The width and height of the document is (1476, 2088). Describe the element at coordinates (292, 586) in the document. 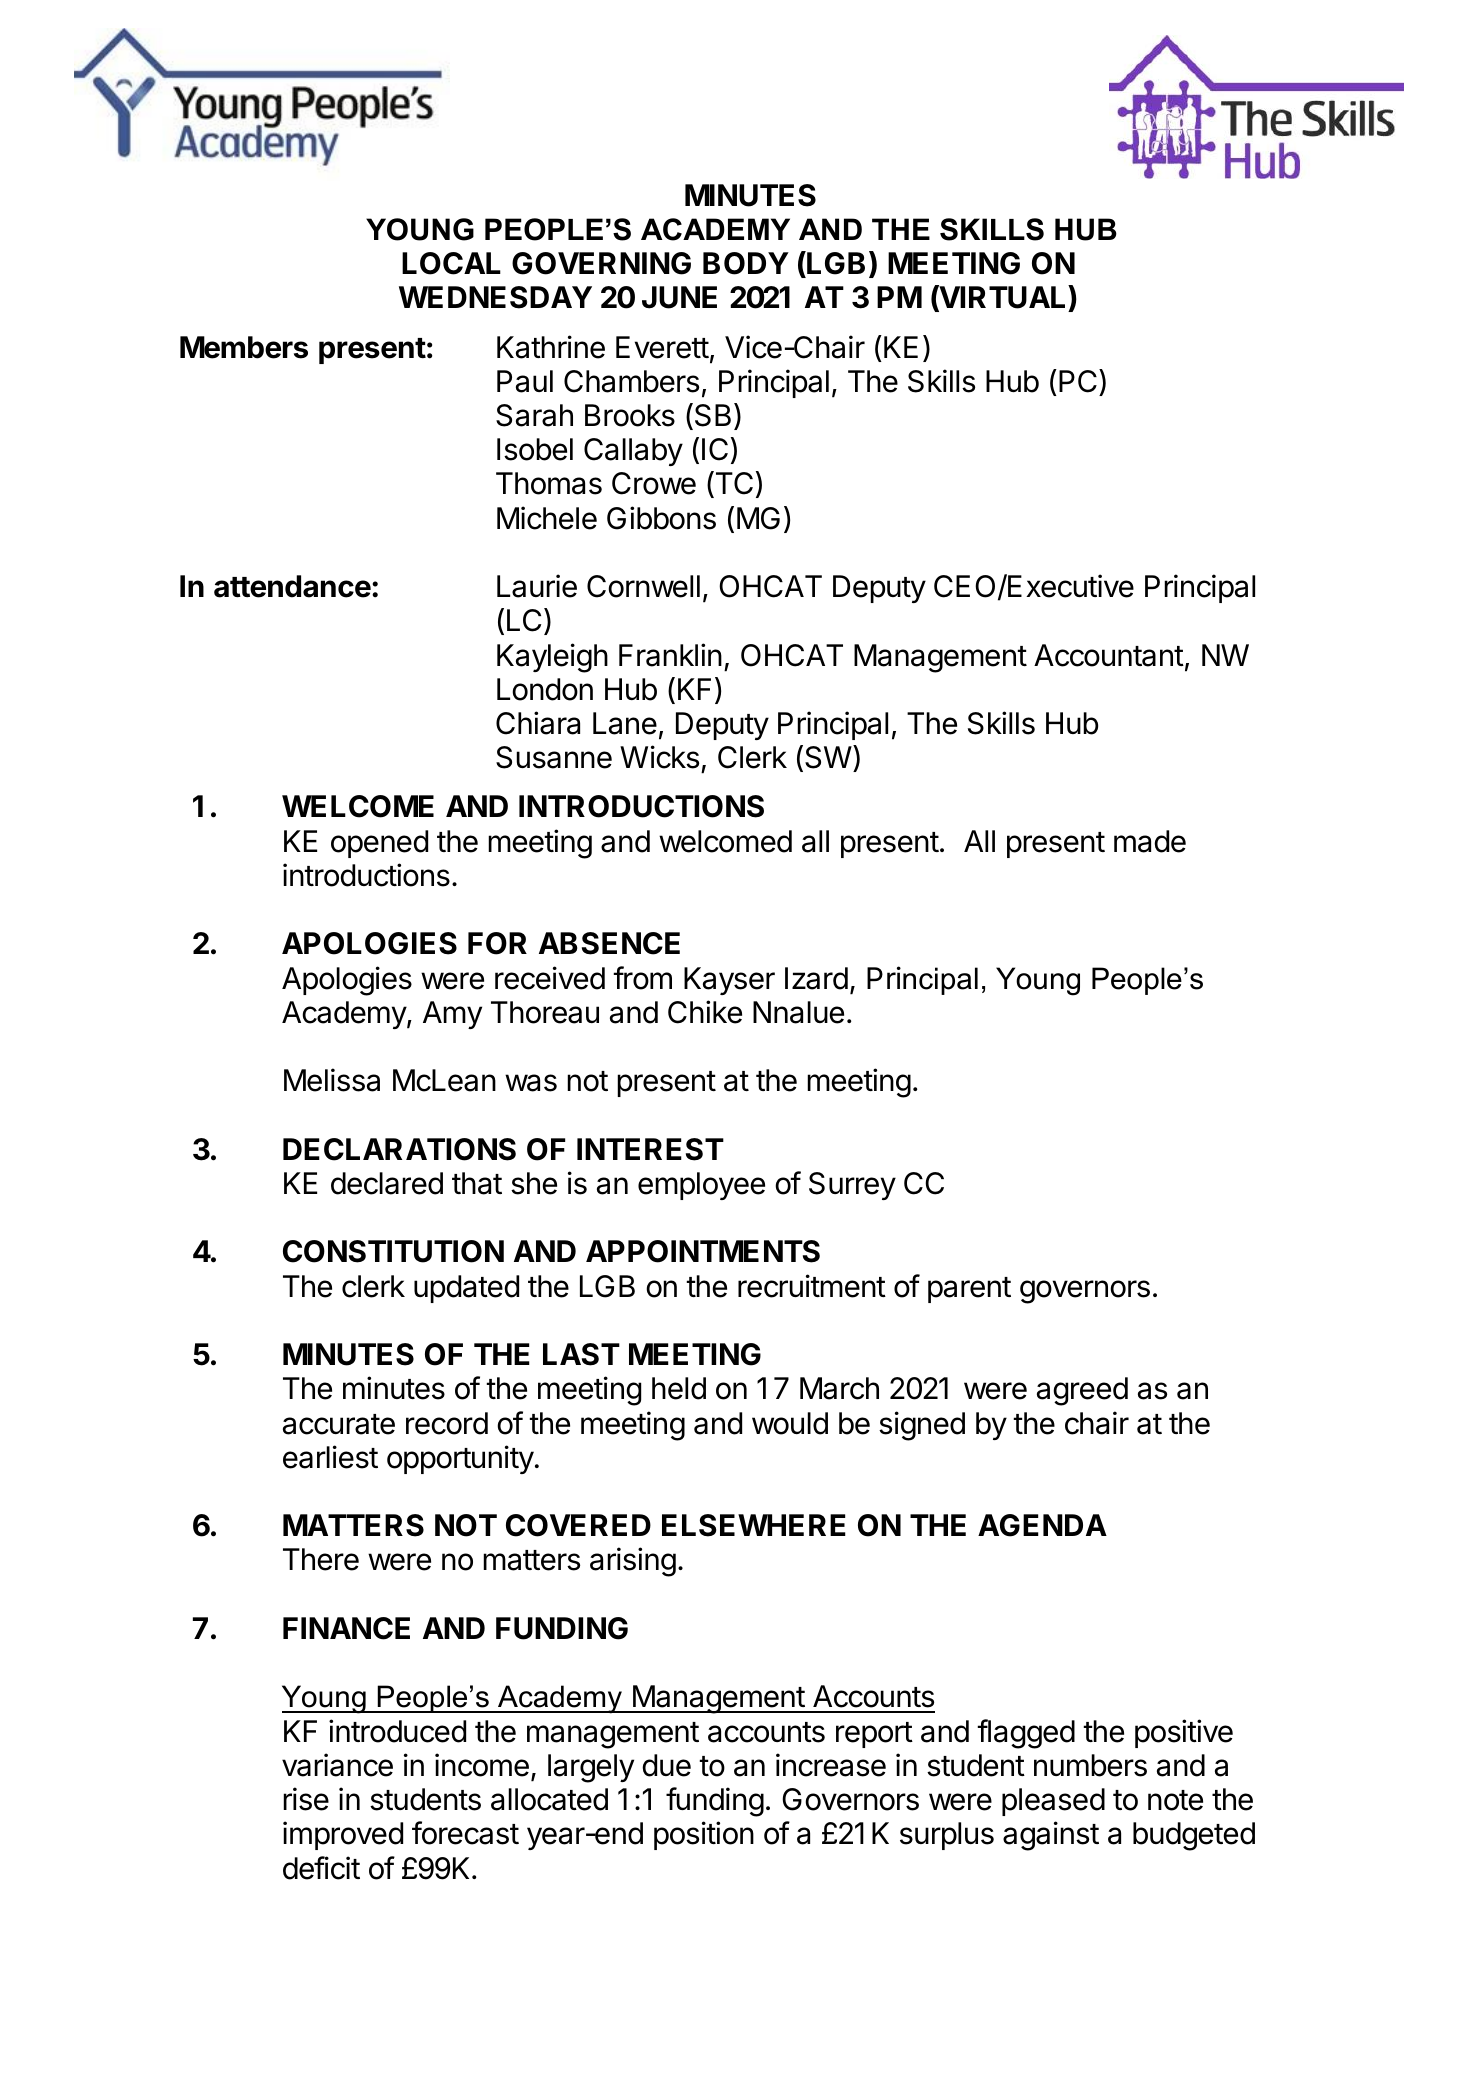

I see `attendance` at that location.
